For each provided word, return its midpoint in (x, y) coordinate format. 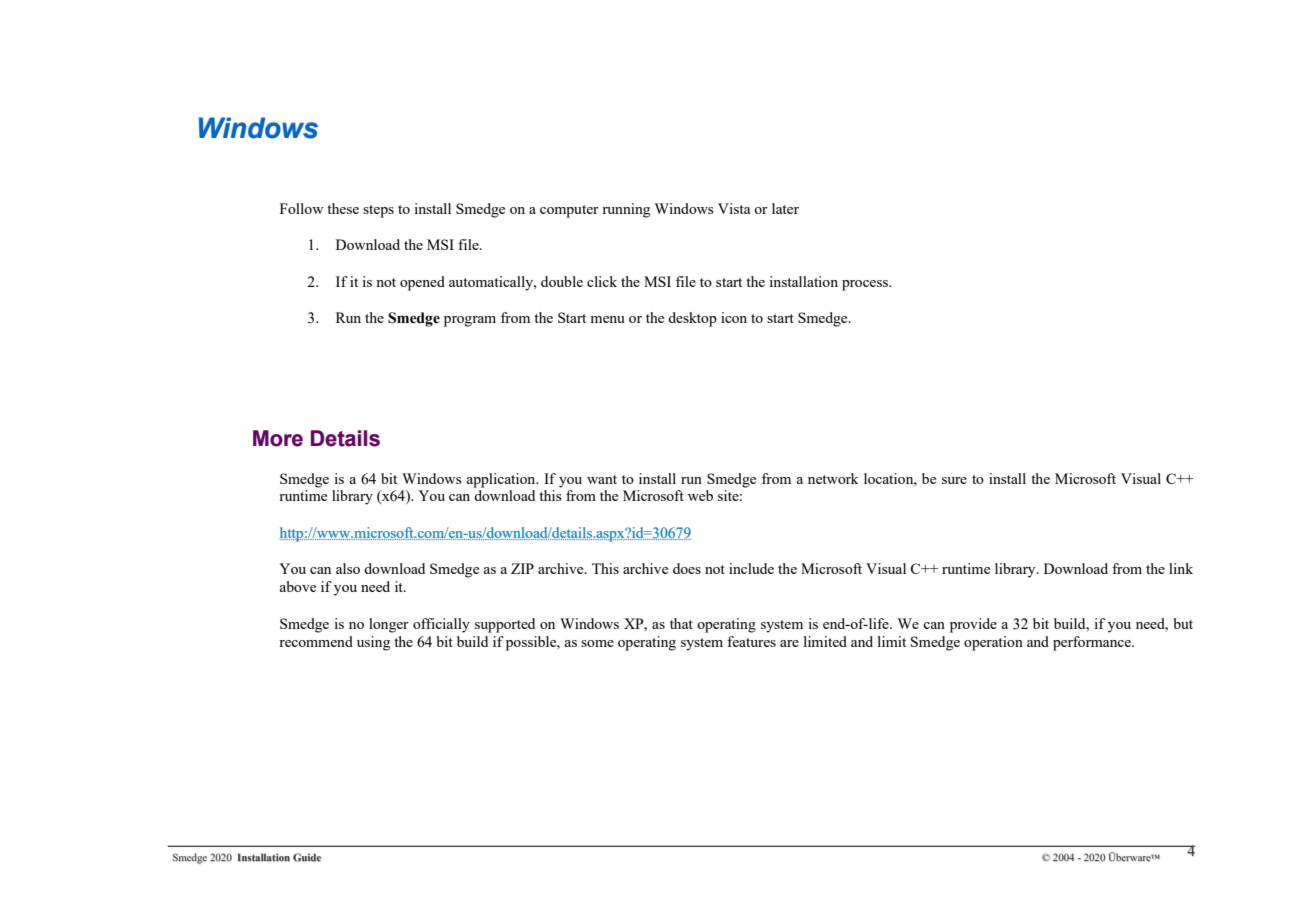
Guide (307, 857)
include (751, 568)
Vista (734, 208)
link (1181, 568)
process (866, 285)
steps (378, 211)
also (348, 568)
